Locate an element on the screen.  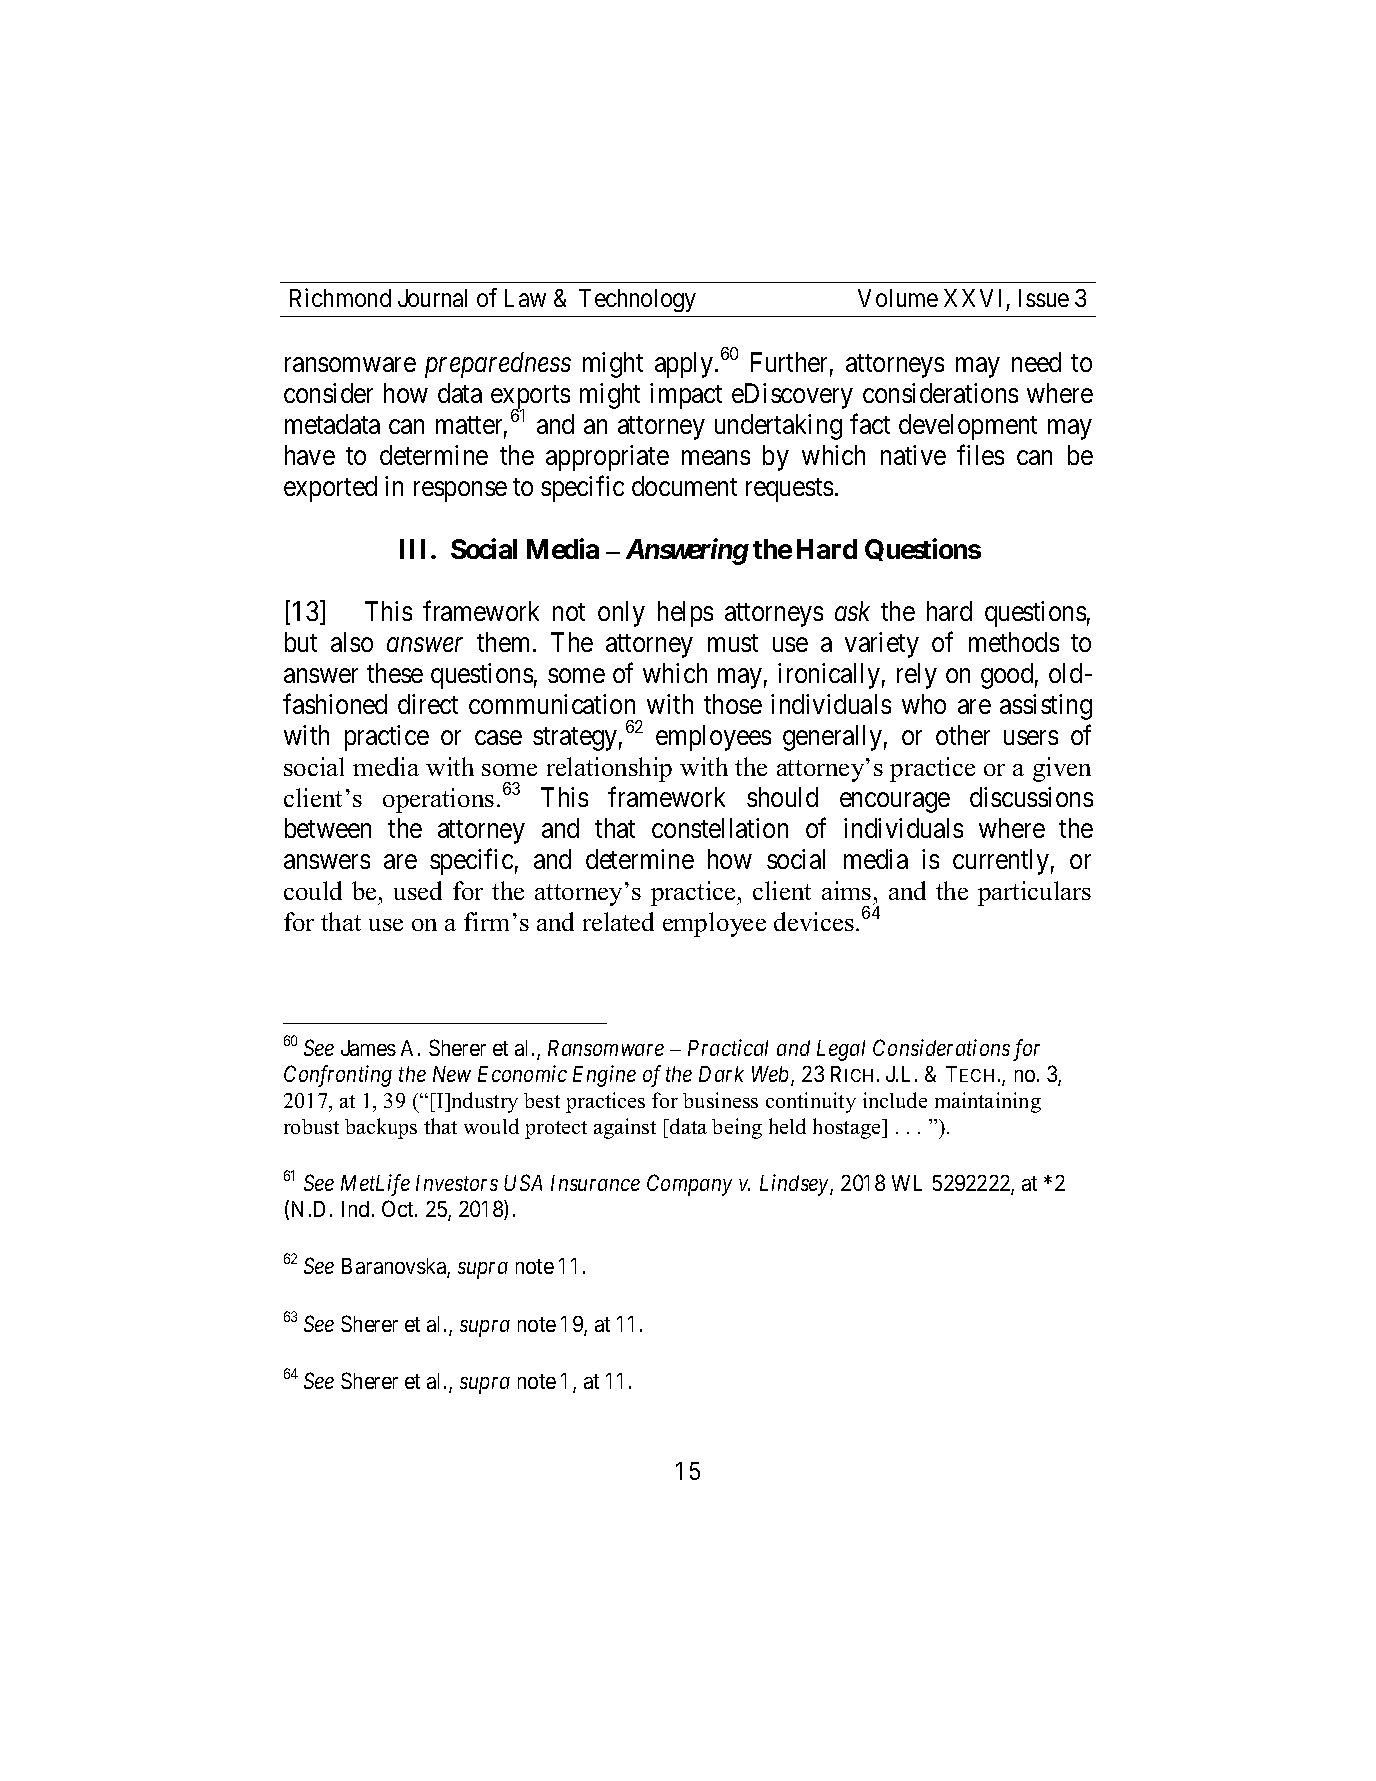
Volume is located at coordinates (898, 298).
